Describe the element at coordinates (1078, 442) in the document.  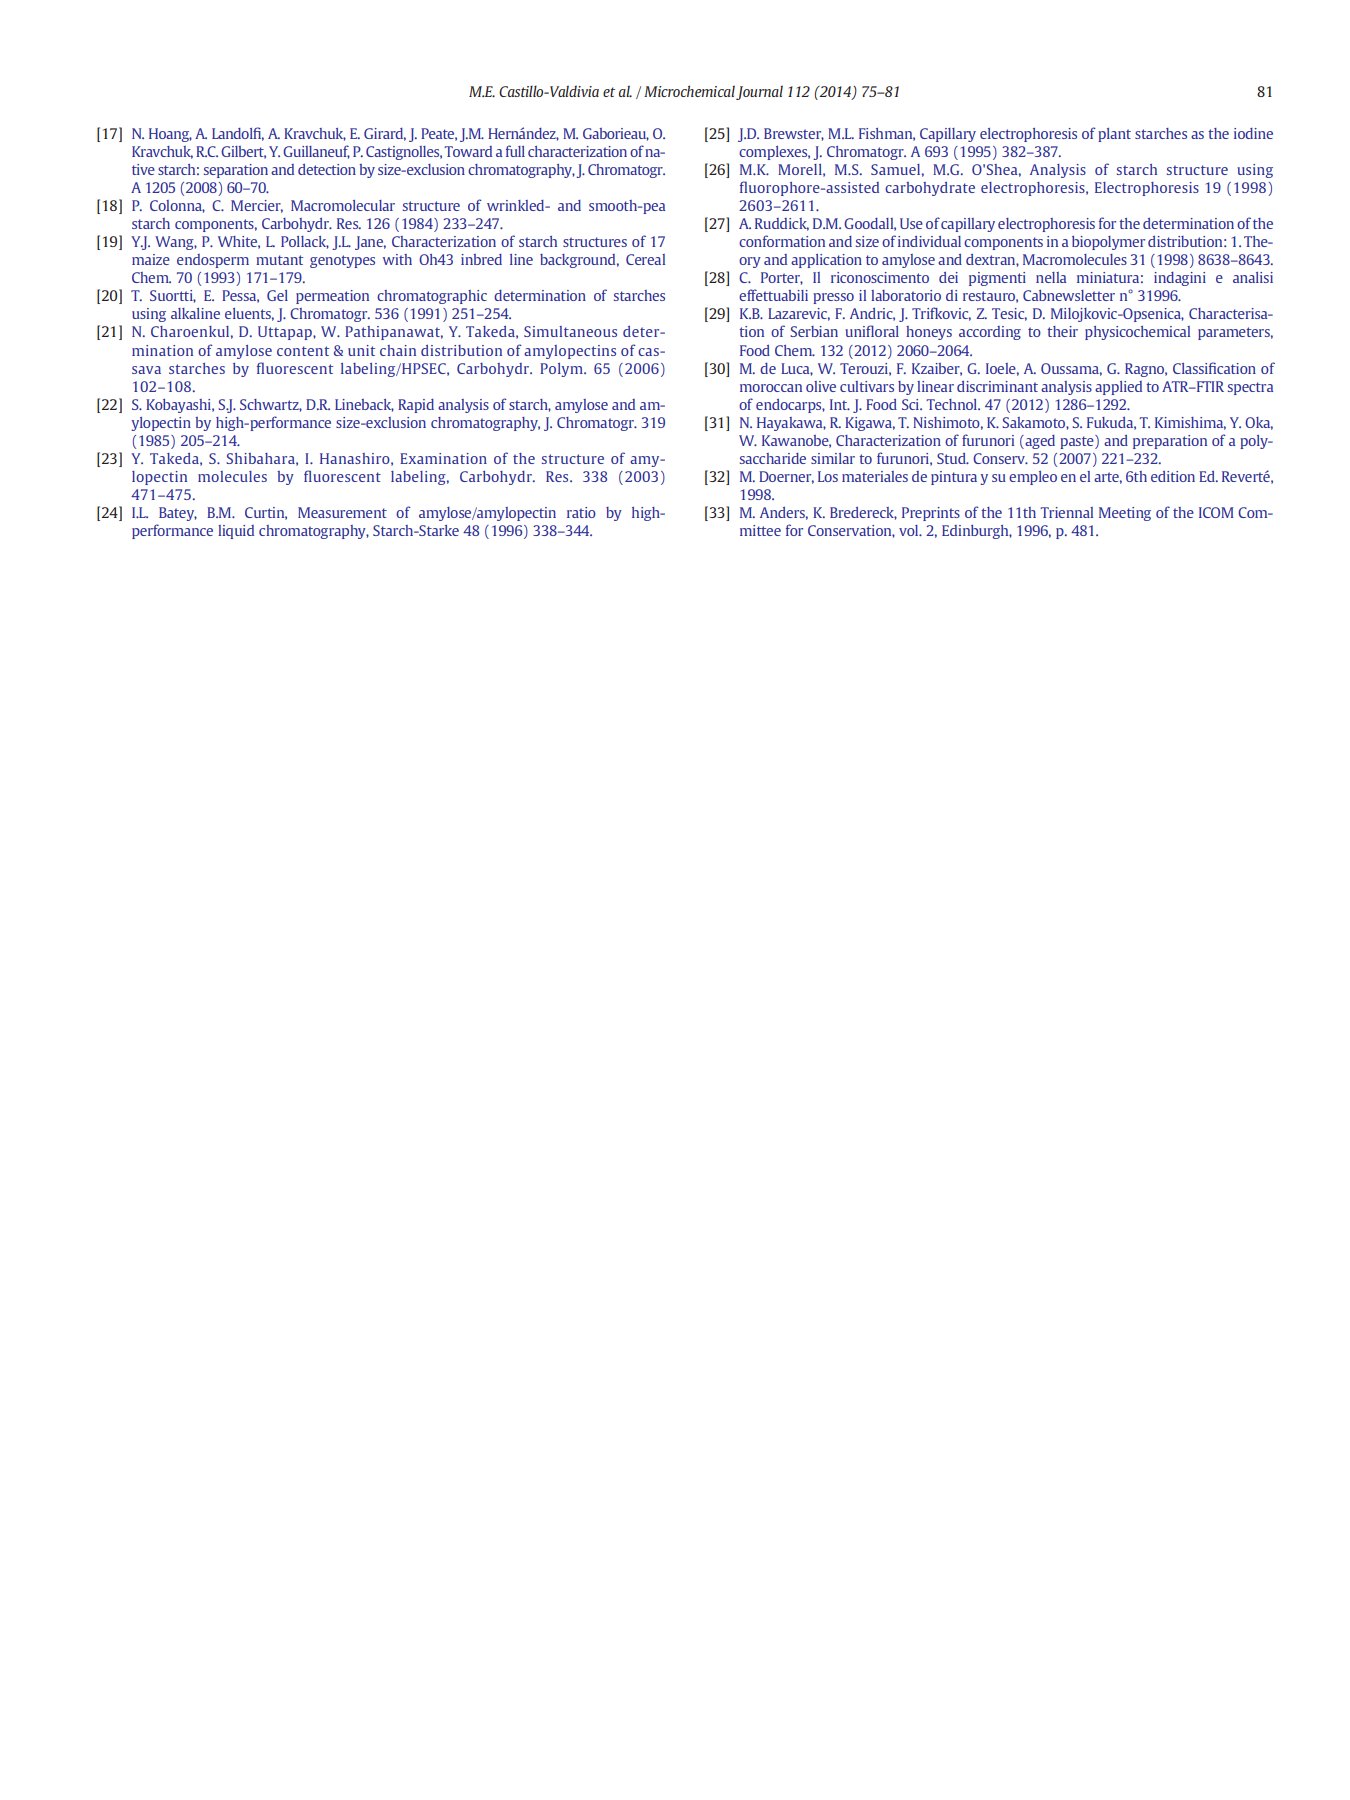
I see `paste` at that location.
